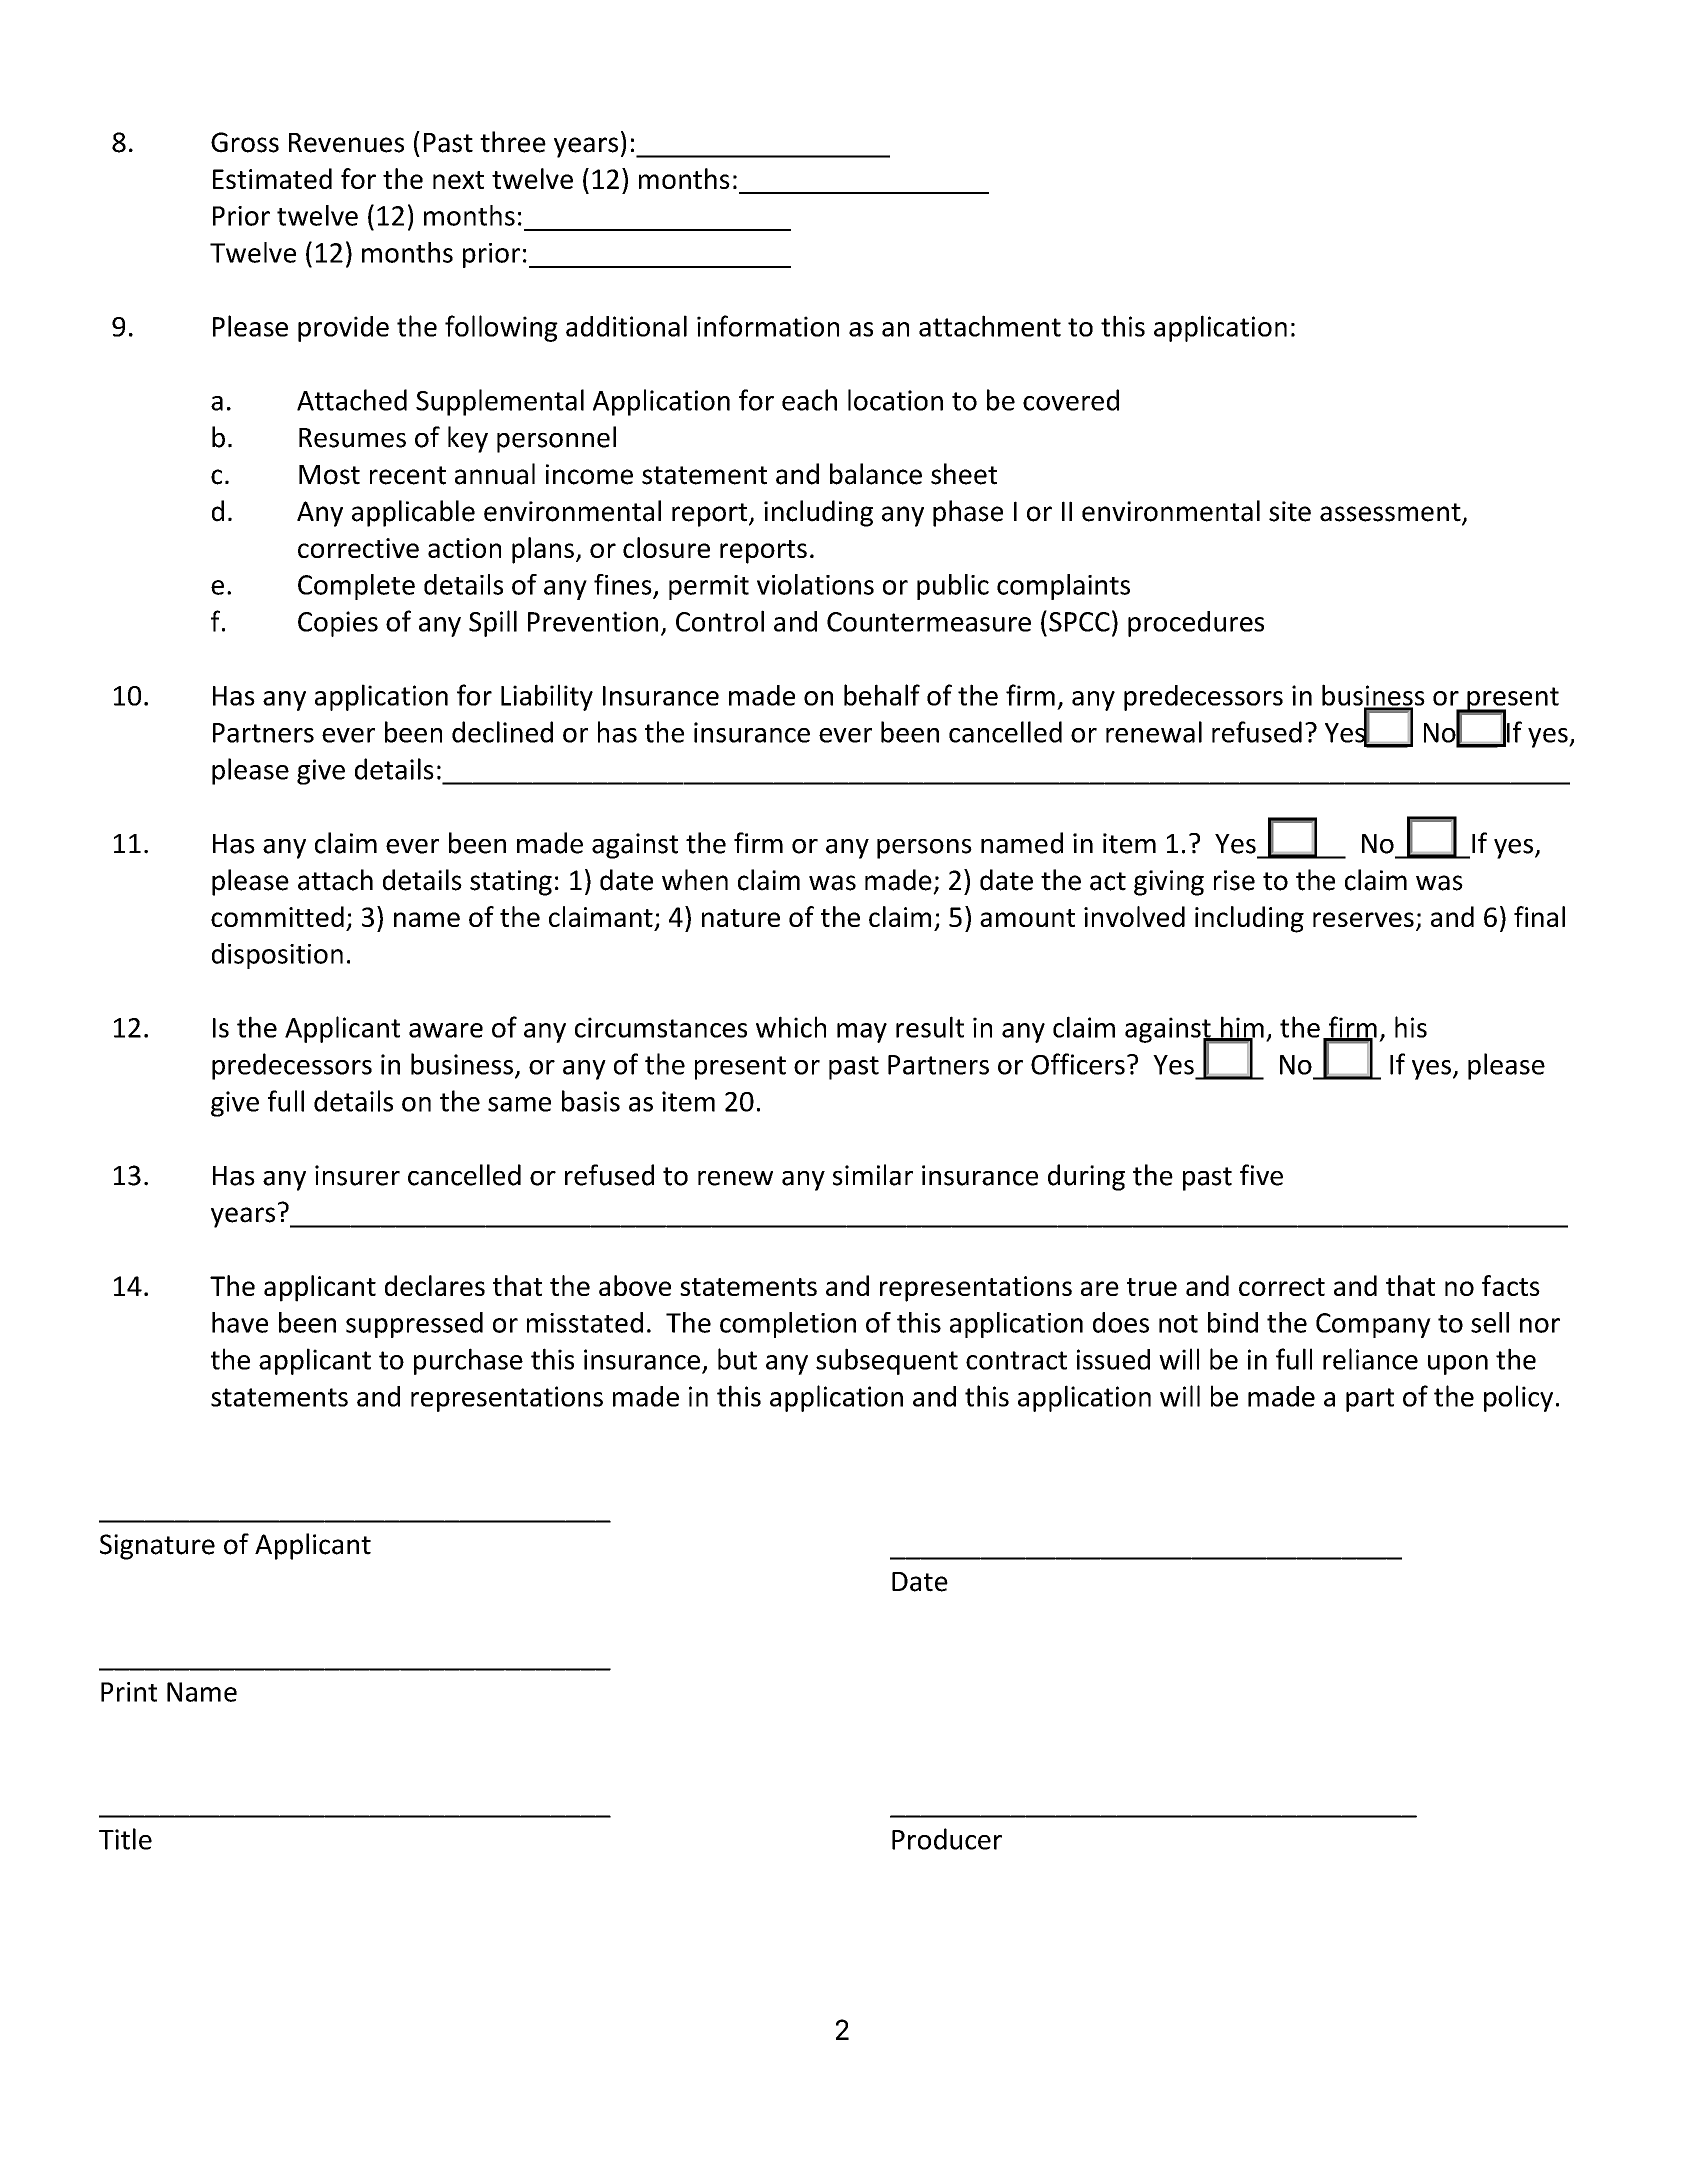  Describe the element at coordinates (791, 1027) in the image. I see `which` at that location.
